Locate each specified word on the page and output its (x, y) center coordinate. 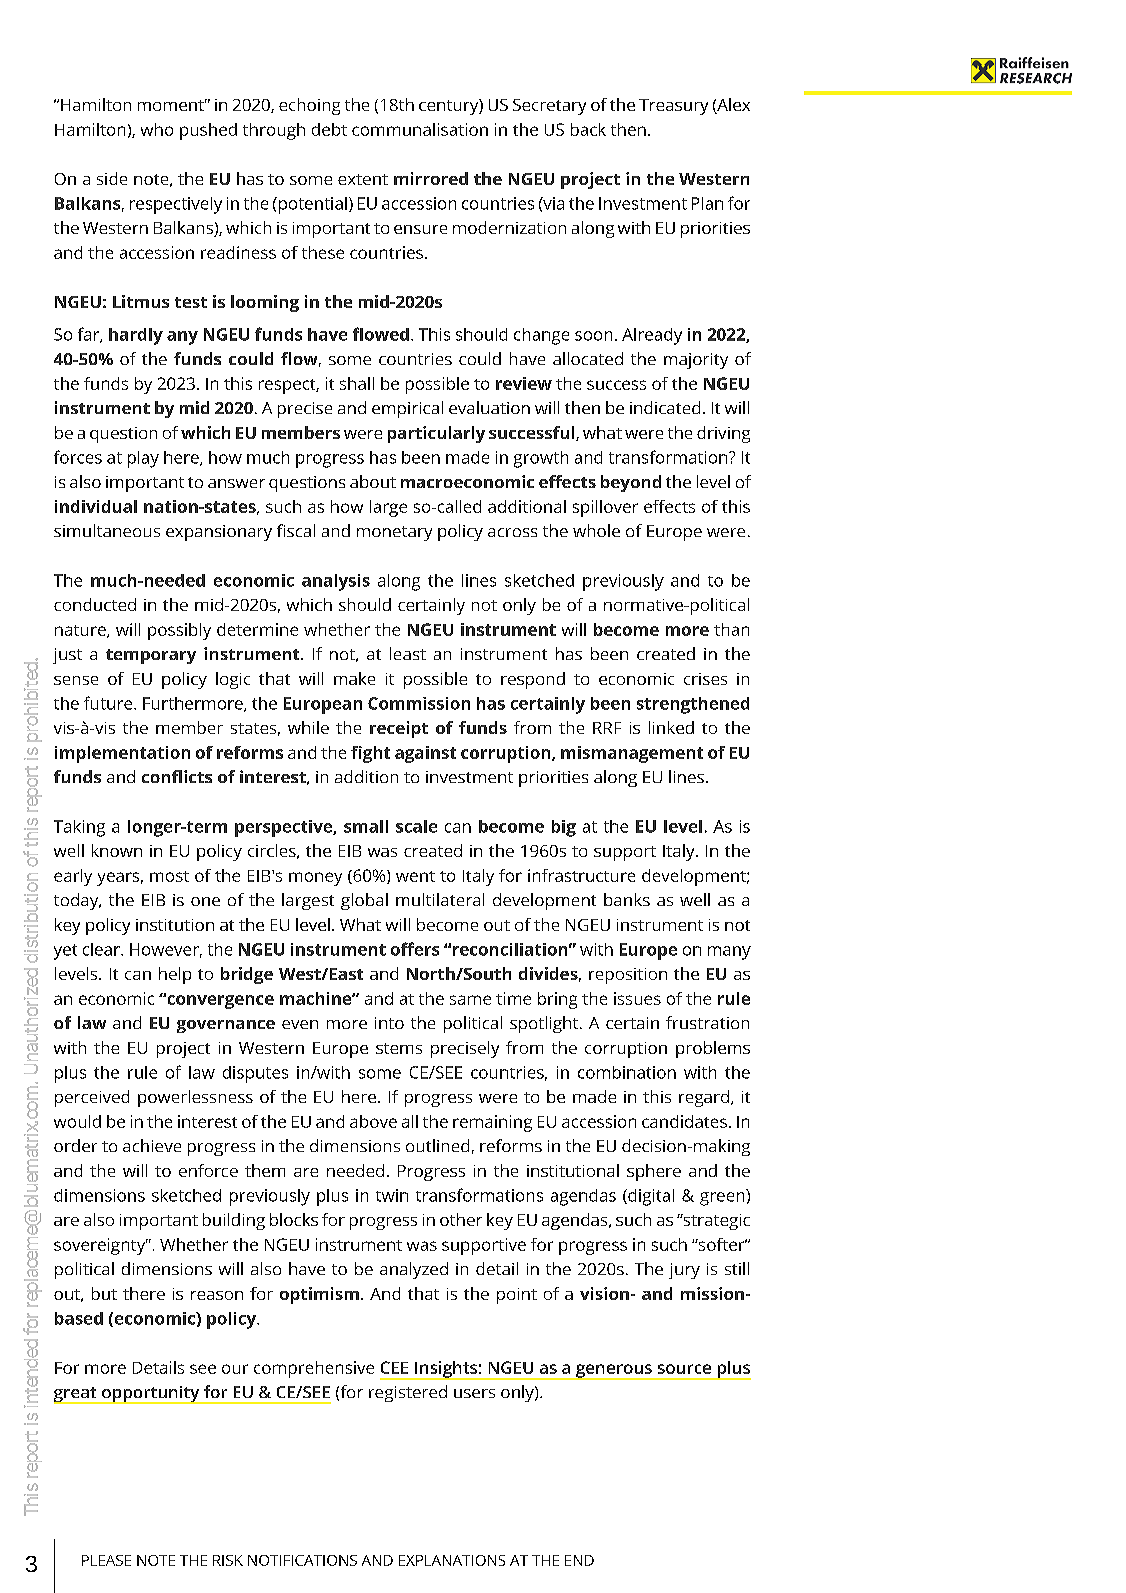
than (731, 629)
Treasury (673, 107)
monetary (394, 533)
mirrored (431, 178)
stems (399, 1048)
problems (713, 1049)
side (112, 178)
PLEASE (106, 1560)
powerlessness (195, 1098)
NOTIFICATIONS (302, 1560)
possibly (179, 631)
